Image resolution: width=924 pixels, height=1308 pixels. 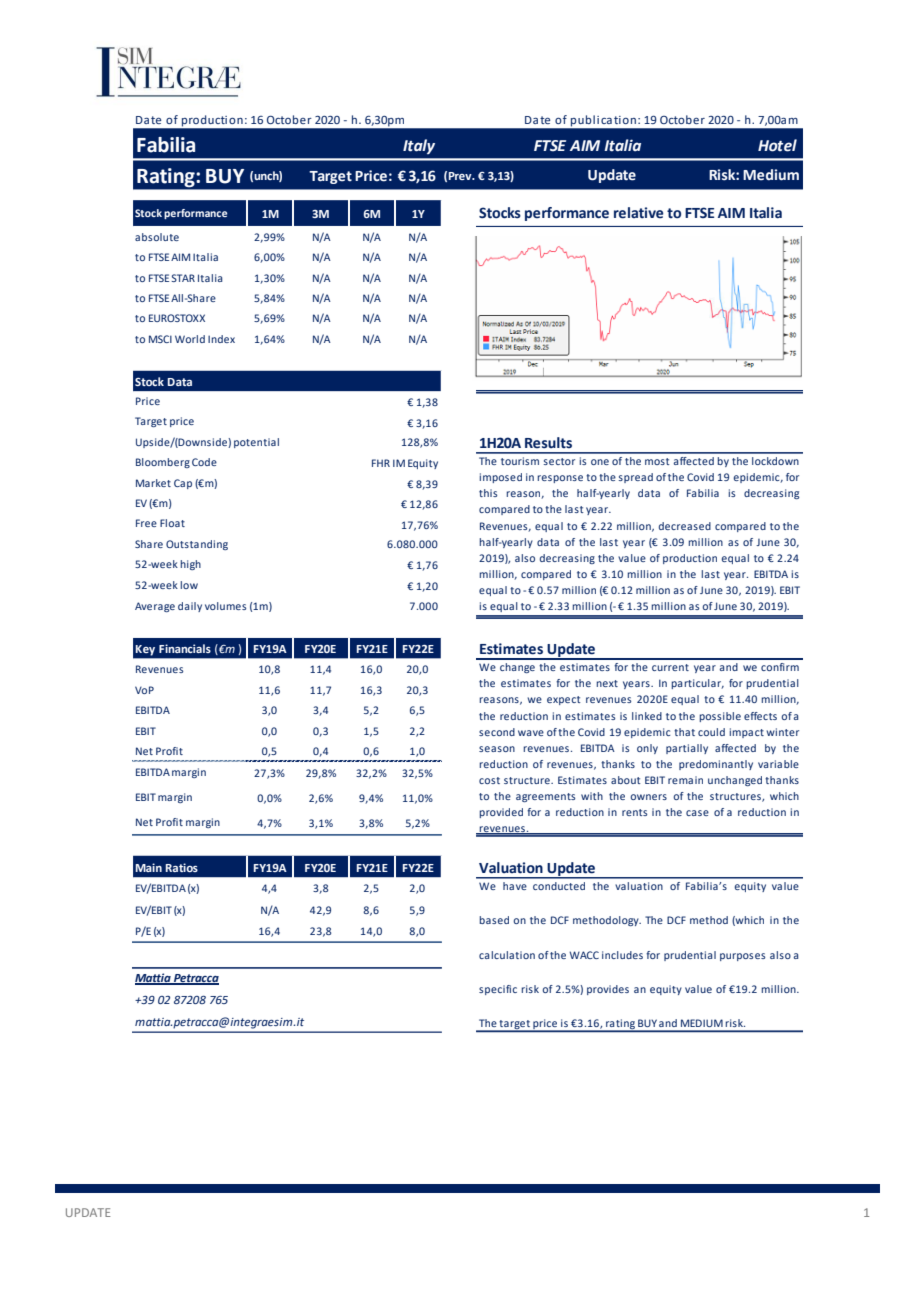 I want to click on Ratios, so click(x=182, y=867).
